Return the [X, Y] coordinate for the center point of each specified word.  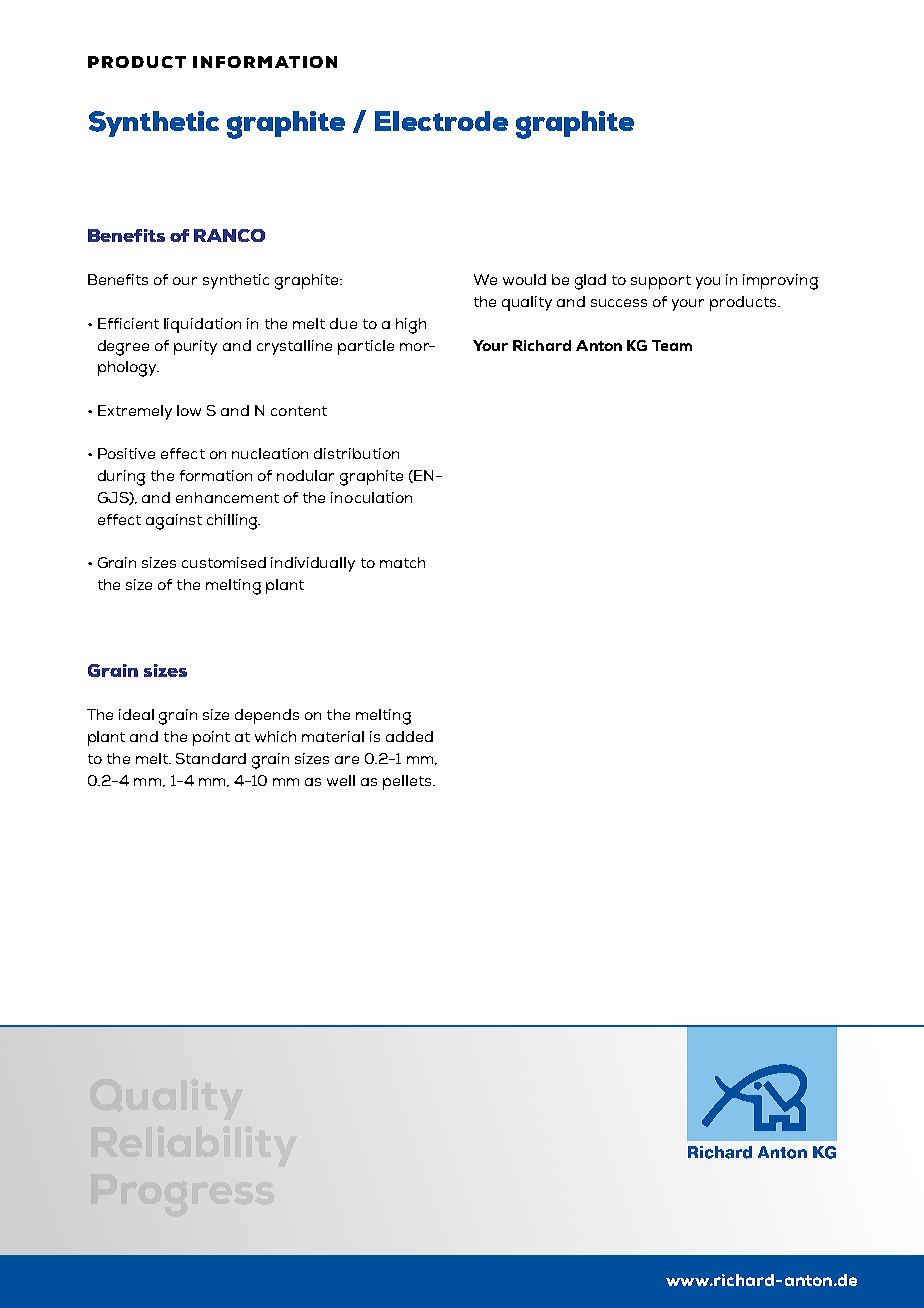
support [661, 282]
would [524, 279]
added [409, 736]
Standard [211, 758]
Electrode [441, 121]
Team [672, 345]
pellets [408, 782]
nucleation [270, 453]
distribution [356, 453]
